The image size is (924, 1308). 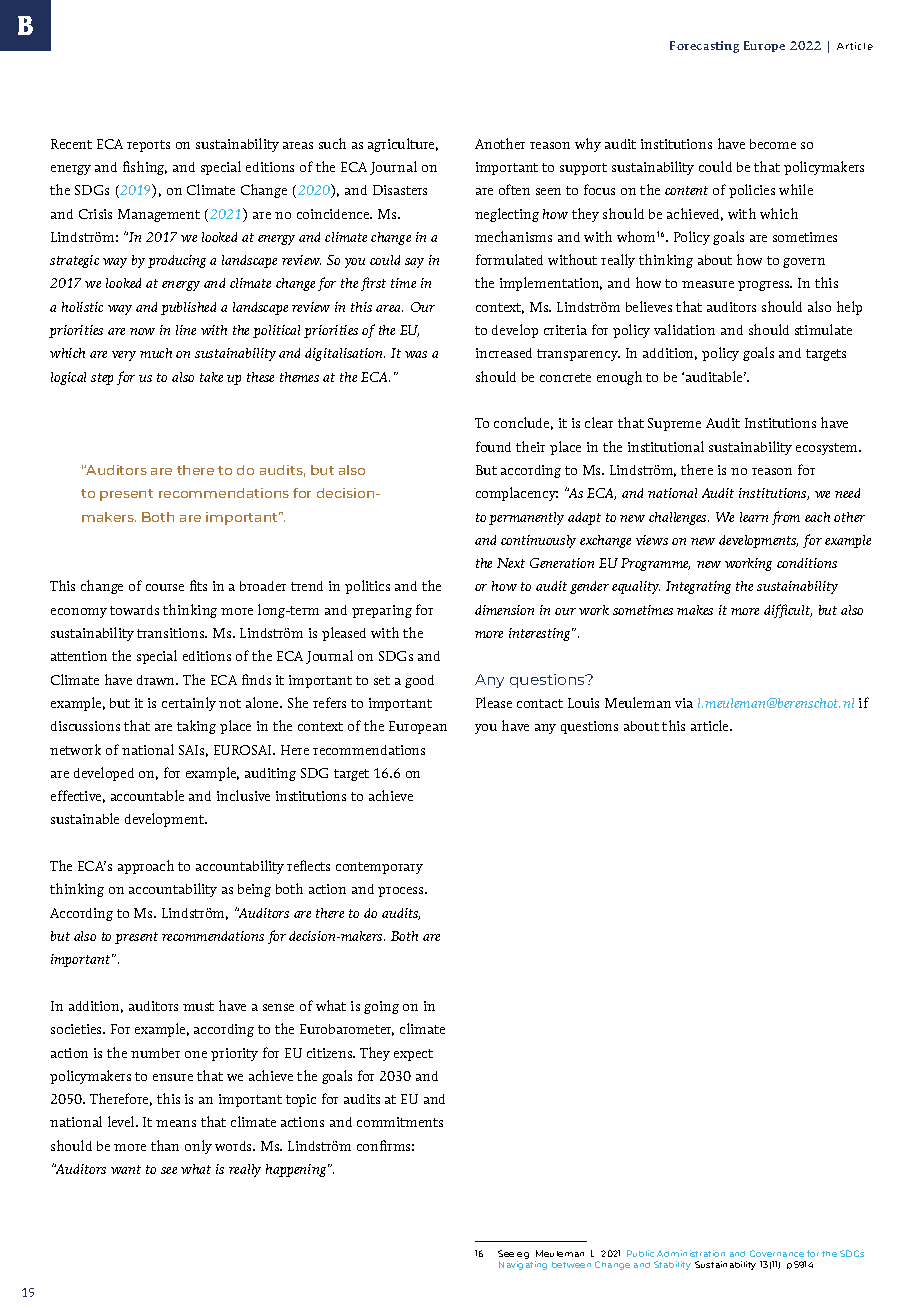 I want to click on good, so click(x=419, y=681).
